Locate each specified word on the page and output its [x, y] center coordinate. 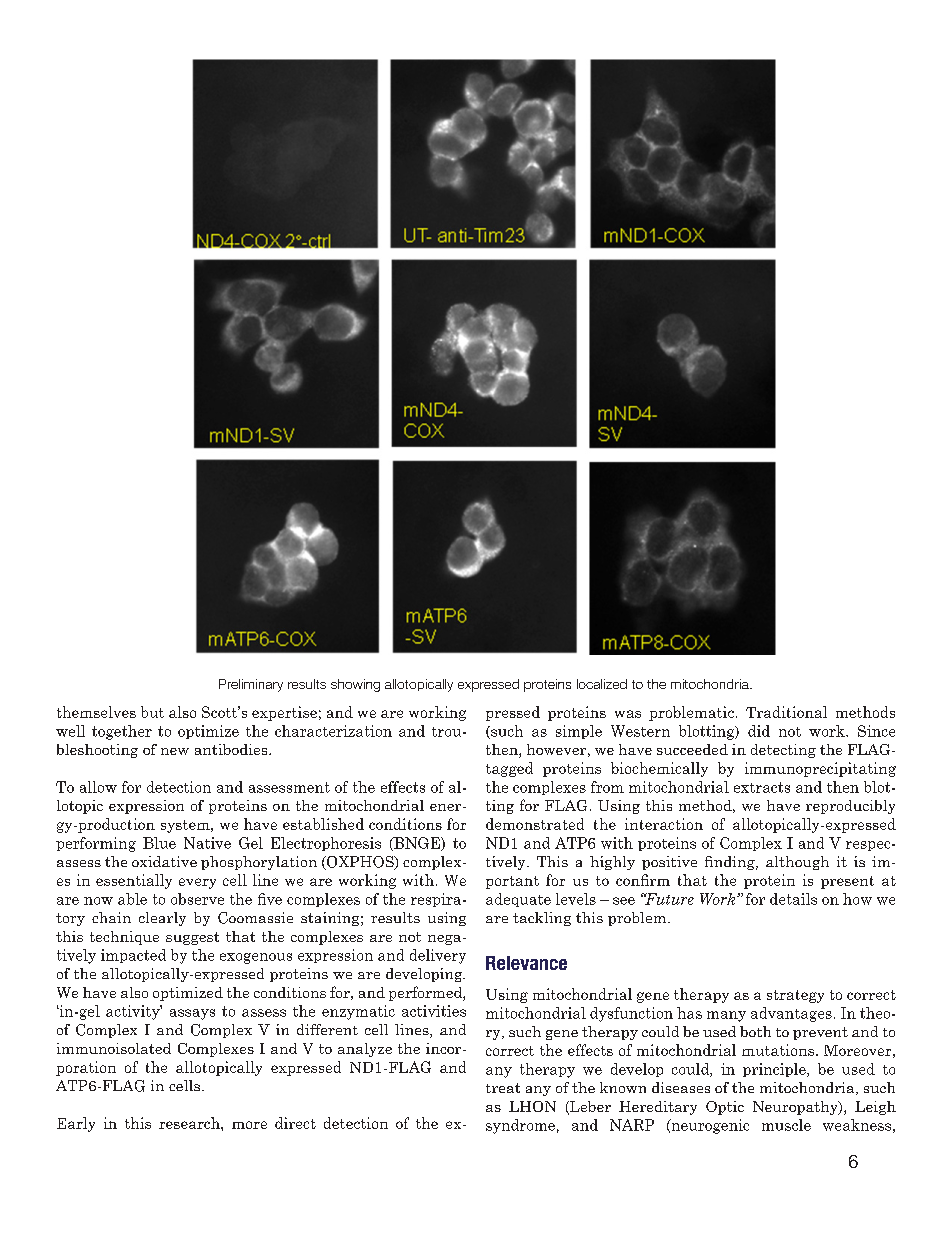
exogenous [256, 958]
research [190, 1123]
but [152, 712]
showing [355, 685]
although [797, 863]
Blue [159, 843]
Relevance [526, 963]
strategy [795, 996]
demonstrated [535, 824]
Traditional [786, 712]
